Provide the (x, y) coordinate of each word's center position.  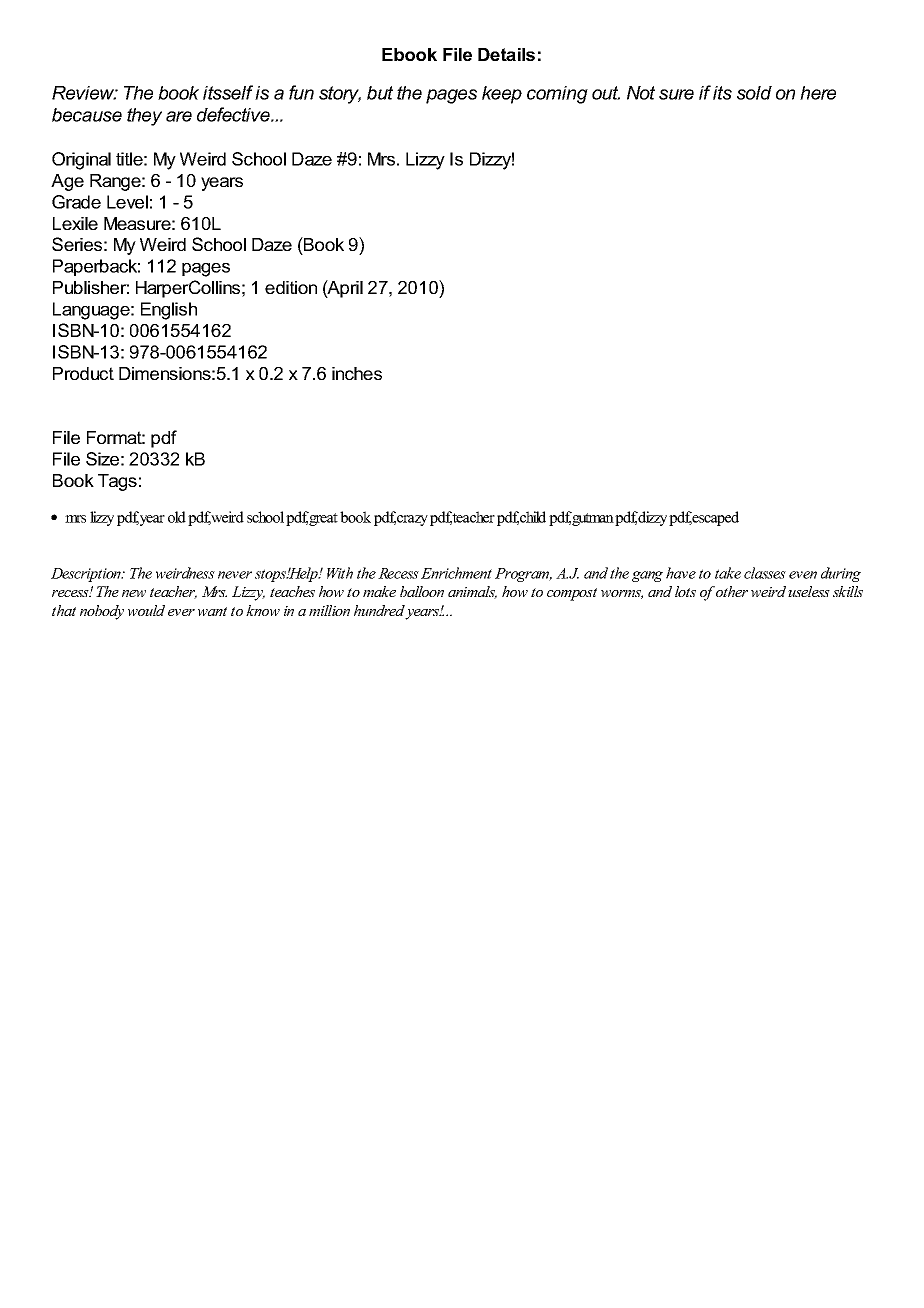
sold (754, 93)
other (732, 591)
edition (291, 287)
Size (102, 459)
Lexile (75, 223)
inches (357, 373)
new (134, 593)
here (818, 93)
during (841, 574)
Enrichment (456, 573)
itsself (228, 92)
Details (506, 54)
